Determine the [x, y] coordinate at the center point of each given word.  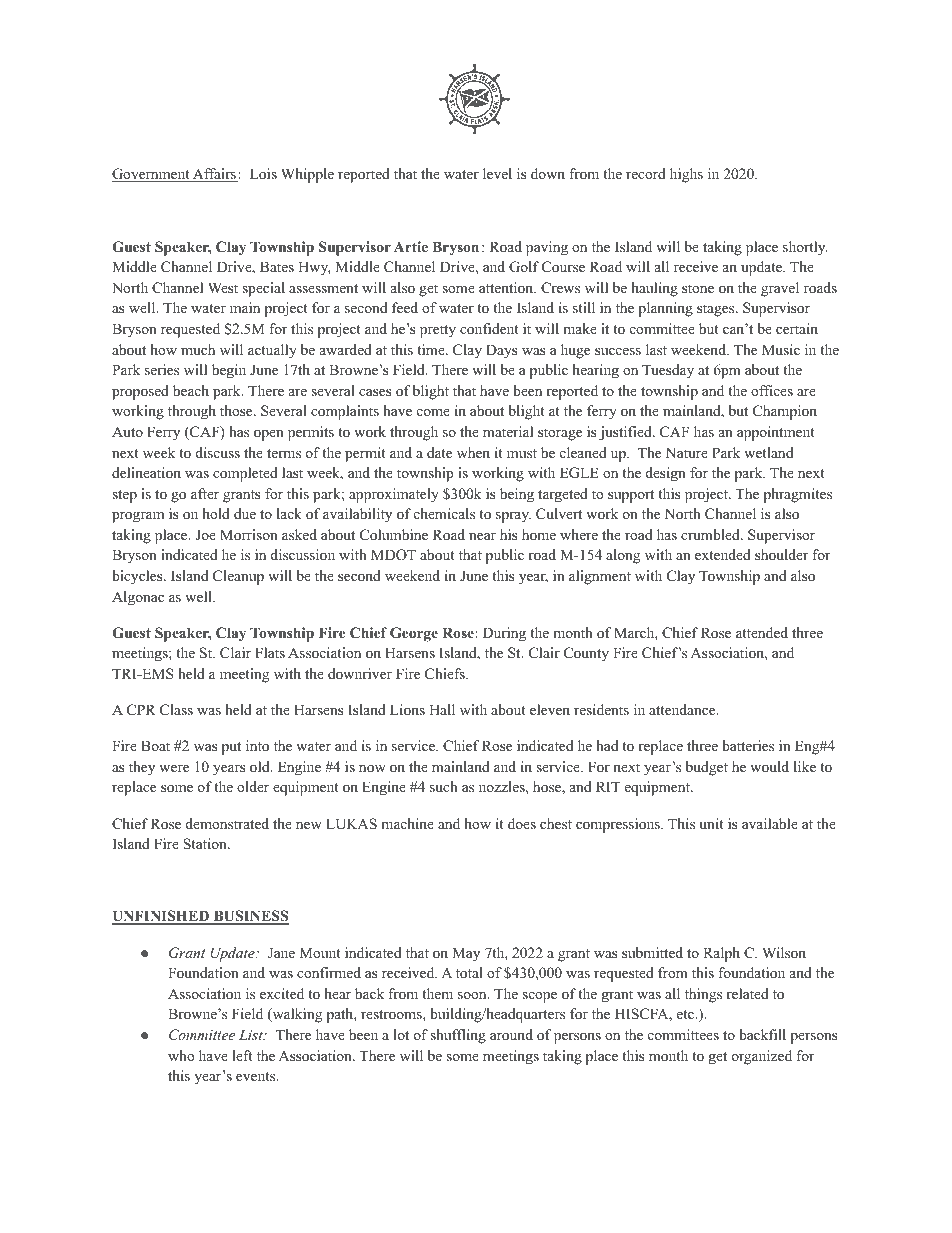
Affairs [214, 175]
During [504, 634]
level [497, 173]
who [181, 1055]
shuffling [458, 1036]
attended [762, 632]
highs [686, 175]
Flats [270, 652]
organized [762, 1057]
